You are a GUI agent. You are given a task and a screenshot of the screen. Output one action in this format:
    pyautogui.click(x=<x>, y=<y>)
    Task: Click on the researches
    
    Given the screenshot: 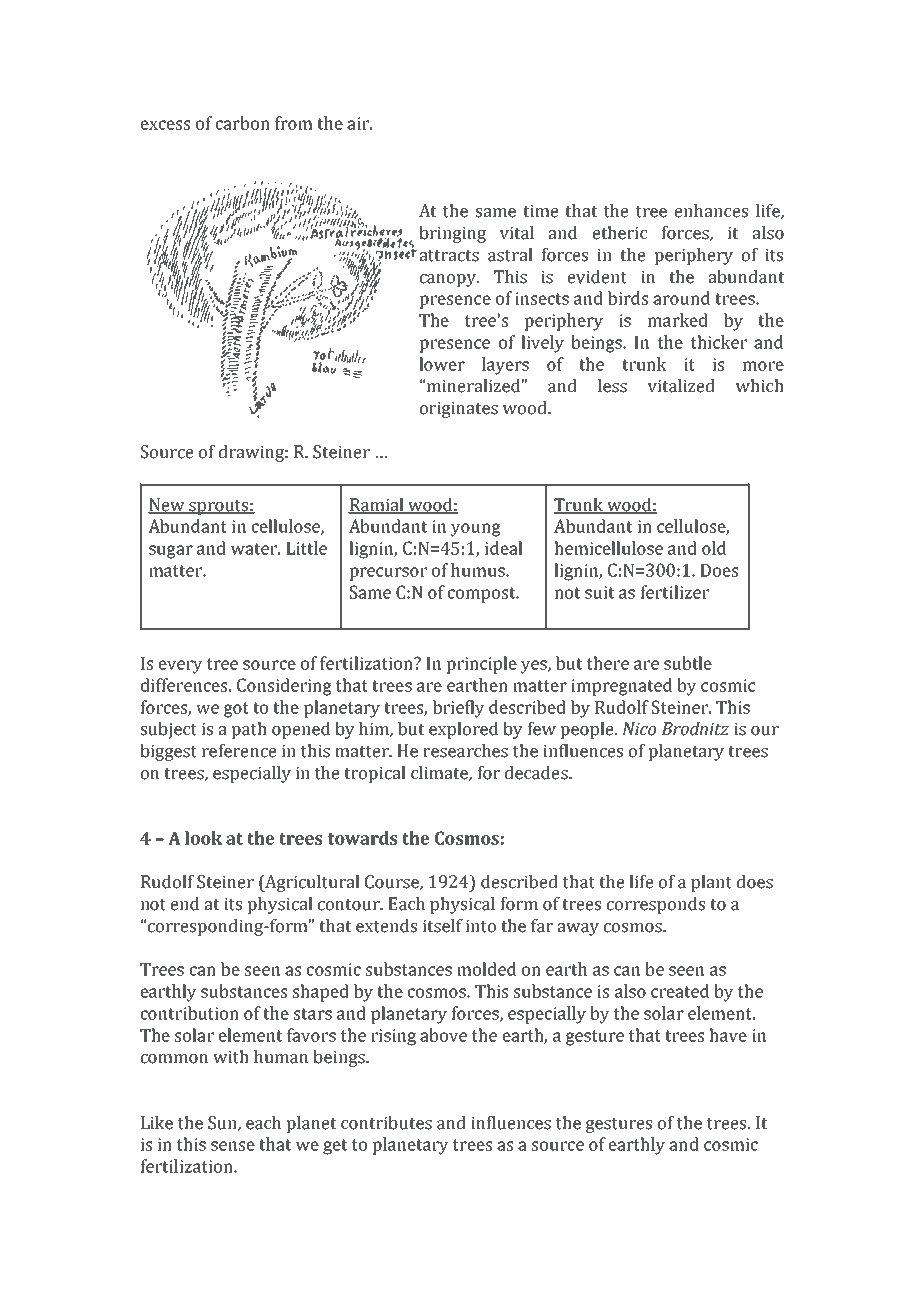 What is the action you would take?
    pyautogui.click(x=465, y=751)
